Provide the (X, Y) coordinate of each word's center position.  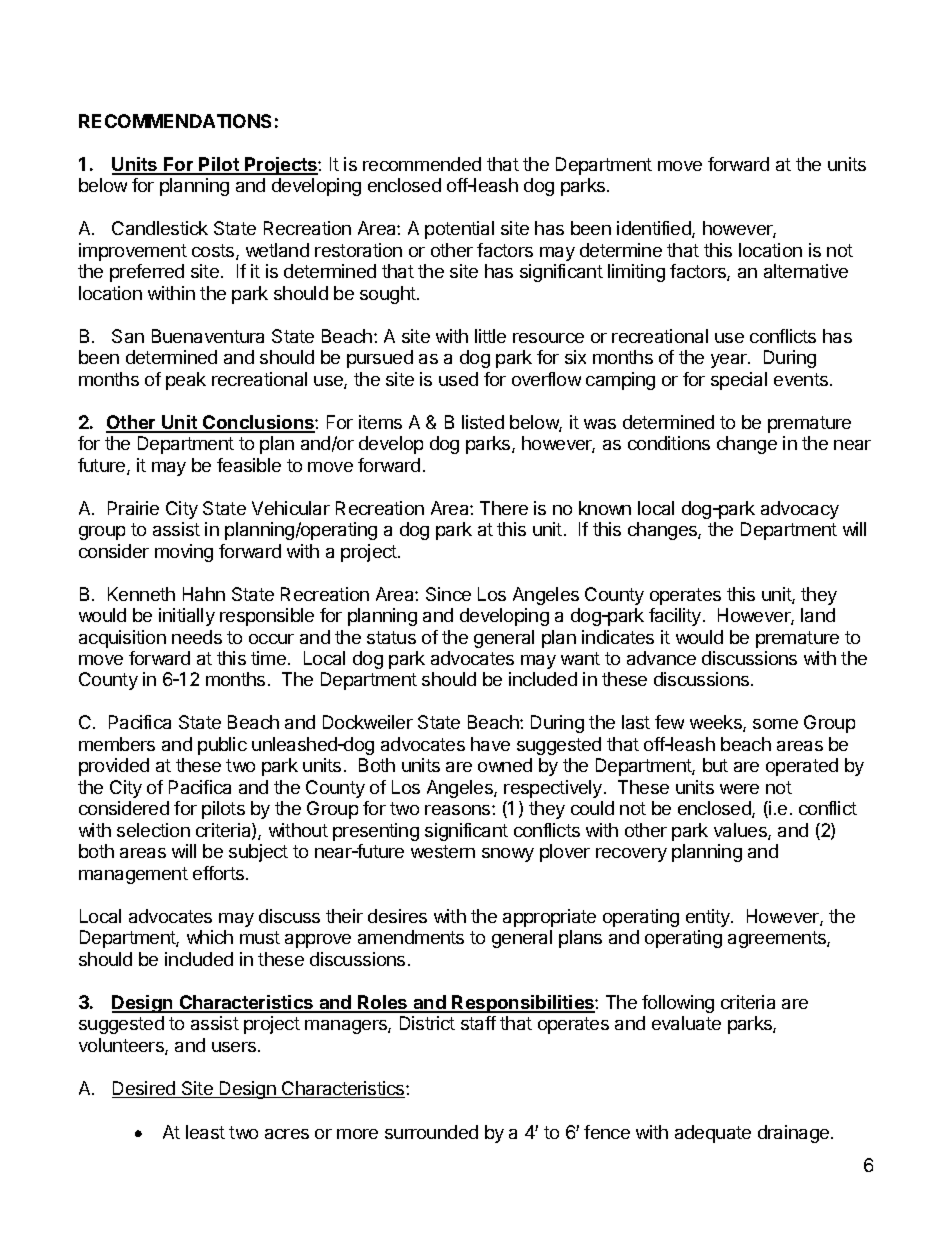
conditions (669, 443)
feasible (249, 465)
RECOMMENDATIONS (175, 121)
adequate (713, 1134)
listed (483, 422)
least (205, 1132)
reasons (459, 810)
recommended (422, 164)
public (222, 746)
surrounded (431, 1132)
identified (655, 229)
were (739, 789)
